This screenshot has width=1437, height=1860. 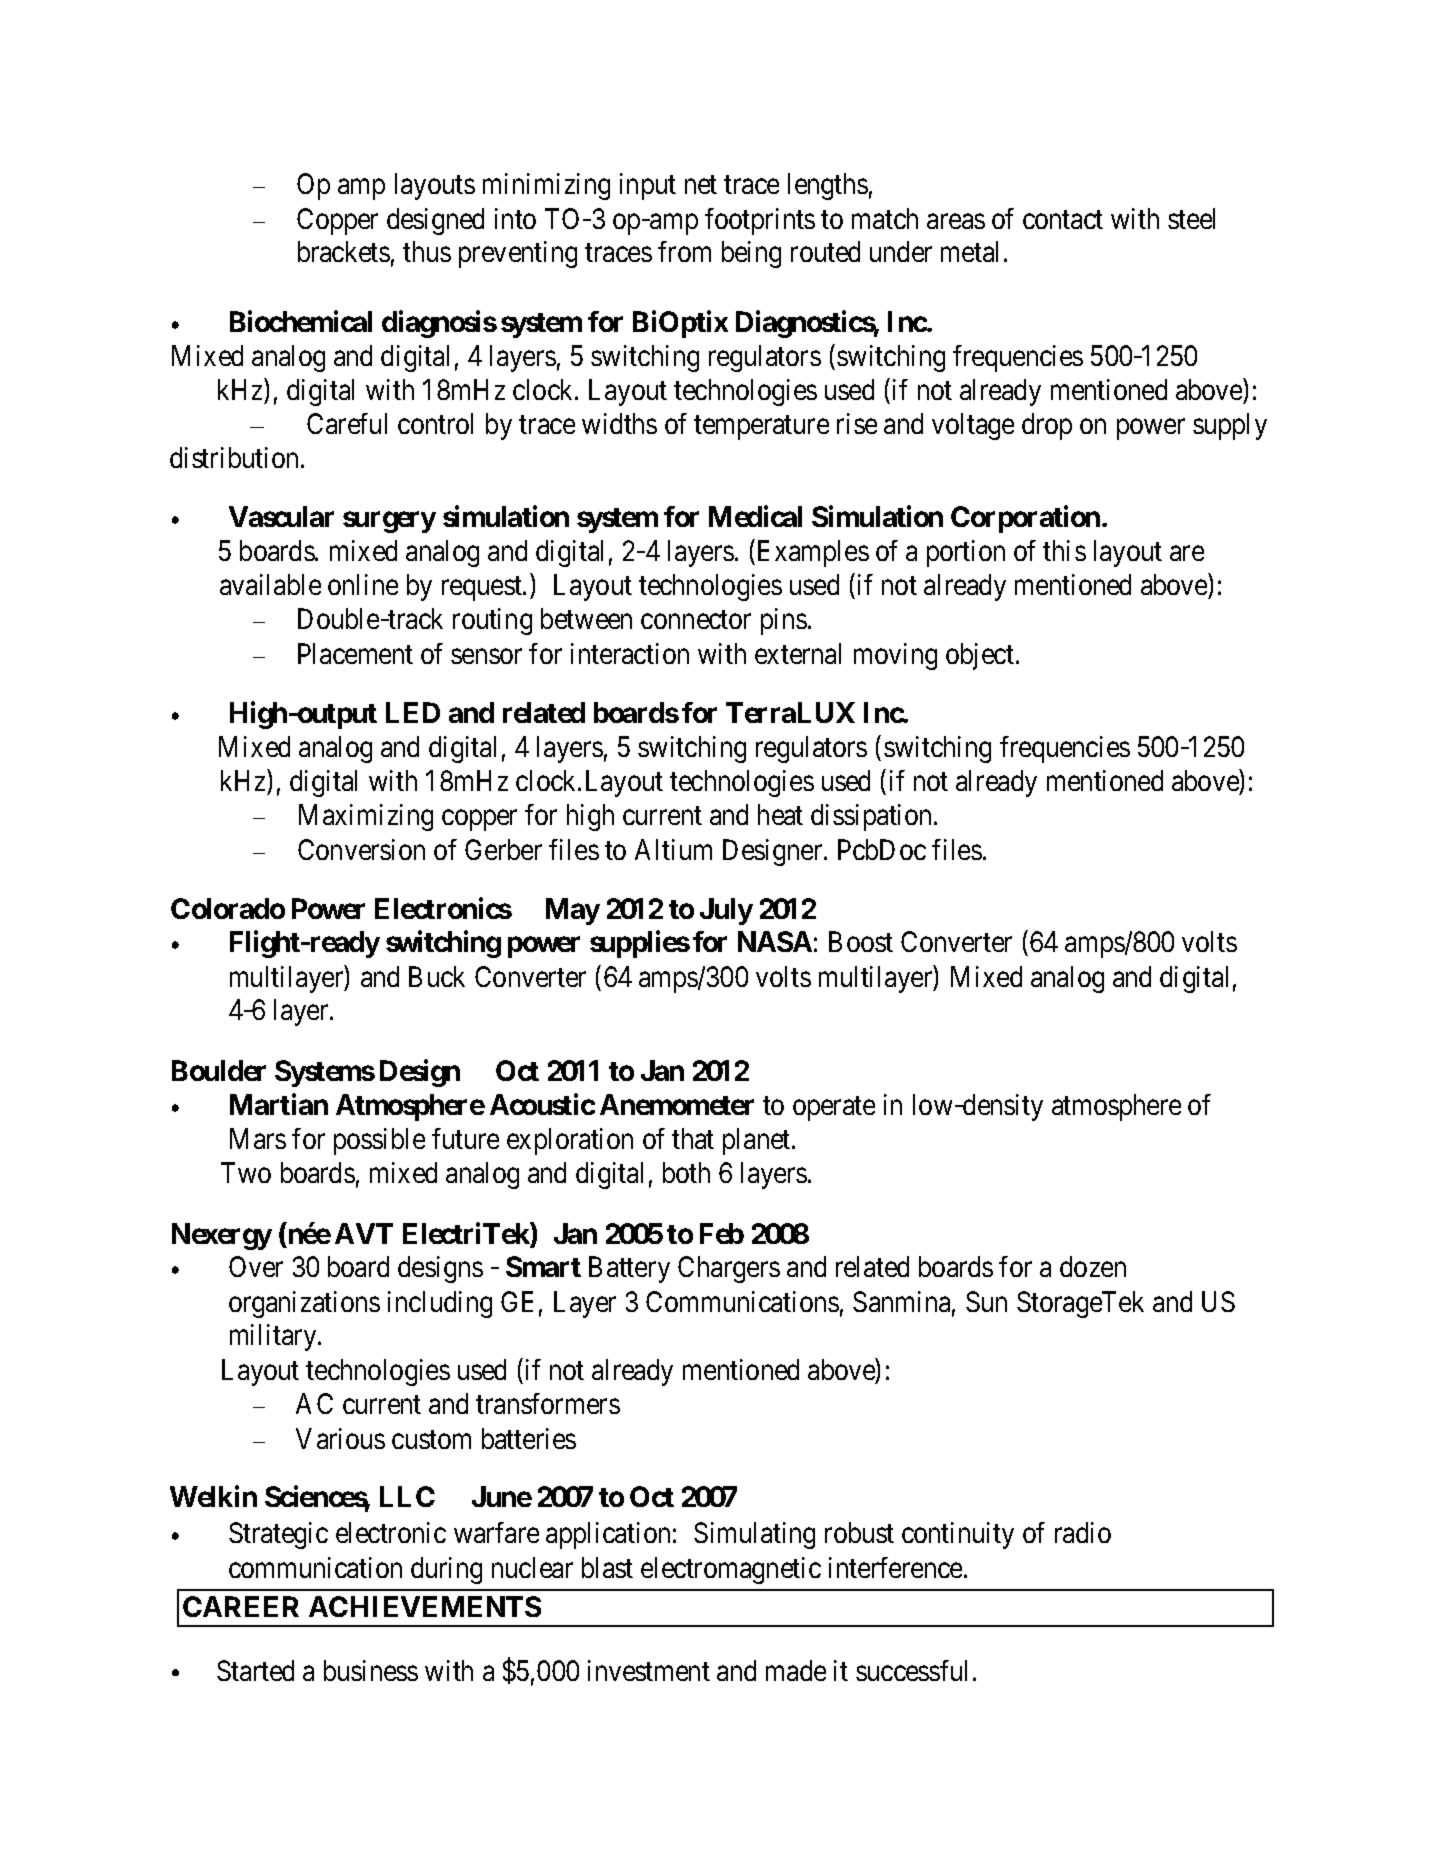 I want to click on Maximizing, so click(x=366, y=817).
